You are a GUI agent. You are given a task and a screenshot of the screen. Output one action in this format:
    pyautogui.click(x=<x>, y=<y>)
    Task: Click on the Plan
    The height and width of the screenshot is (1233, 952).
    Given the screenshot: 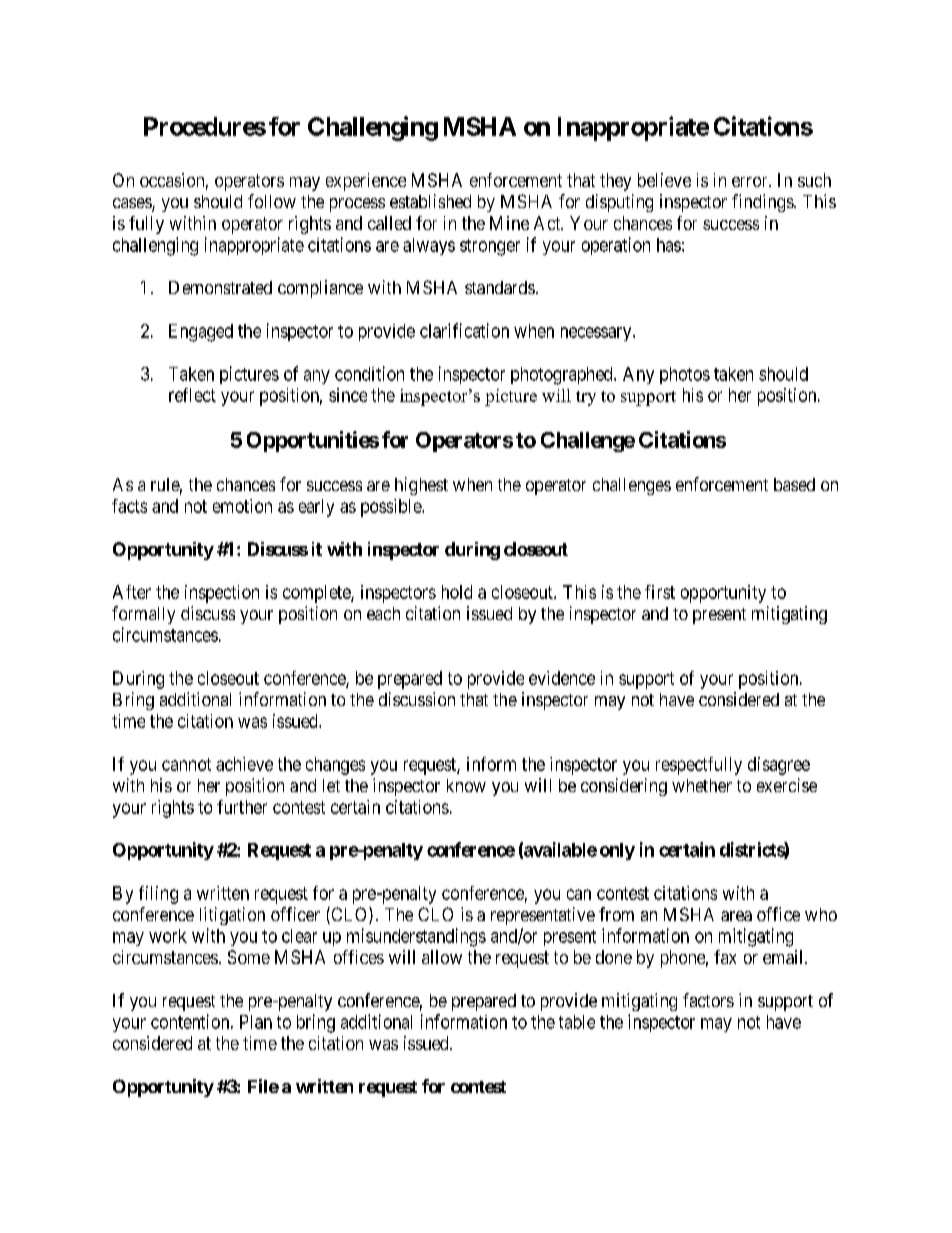 What is the action you would take?
    pyautogui.click(x=256, y=1022)
